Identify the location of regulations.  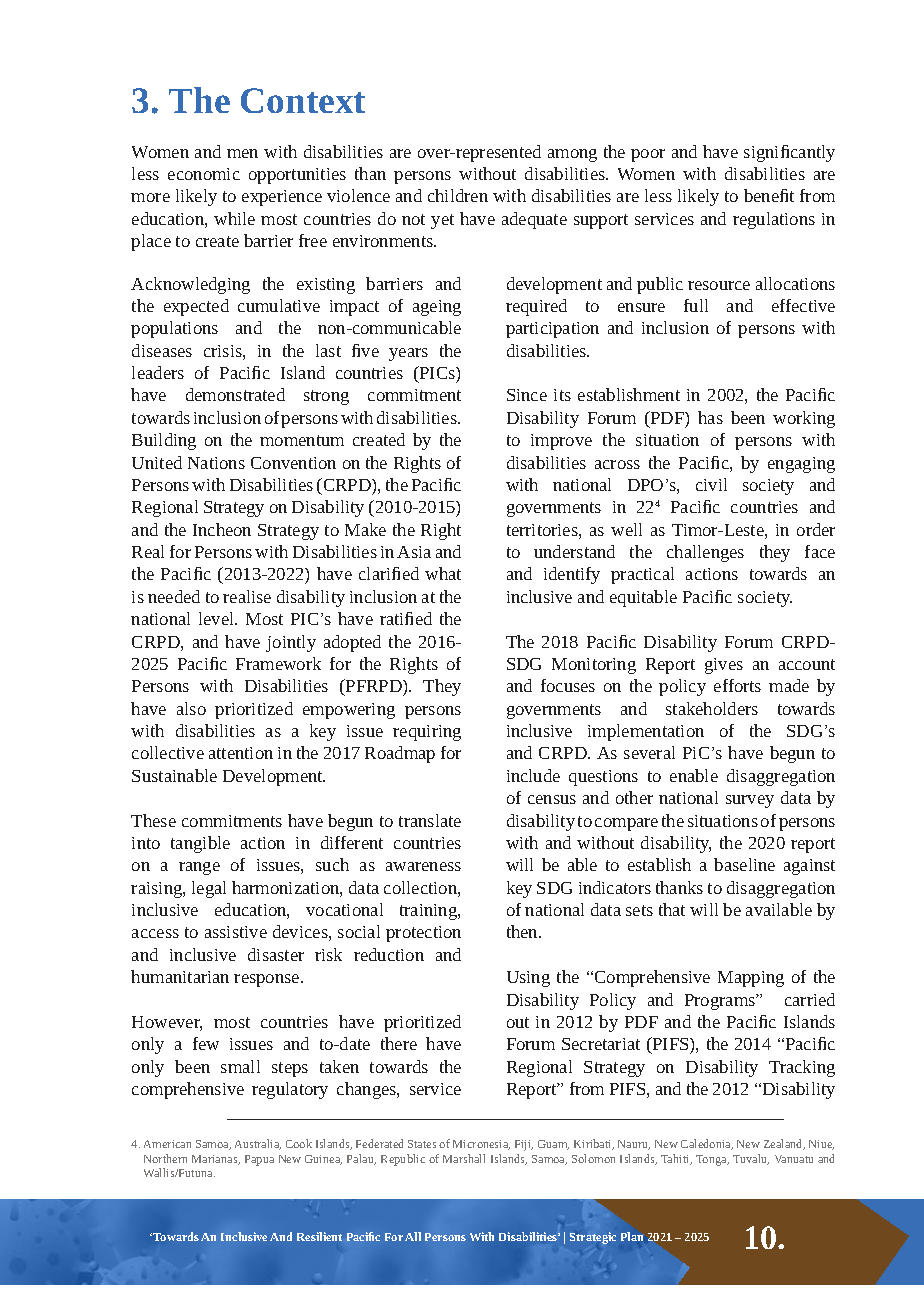
(774, 220).
